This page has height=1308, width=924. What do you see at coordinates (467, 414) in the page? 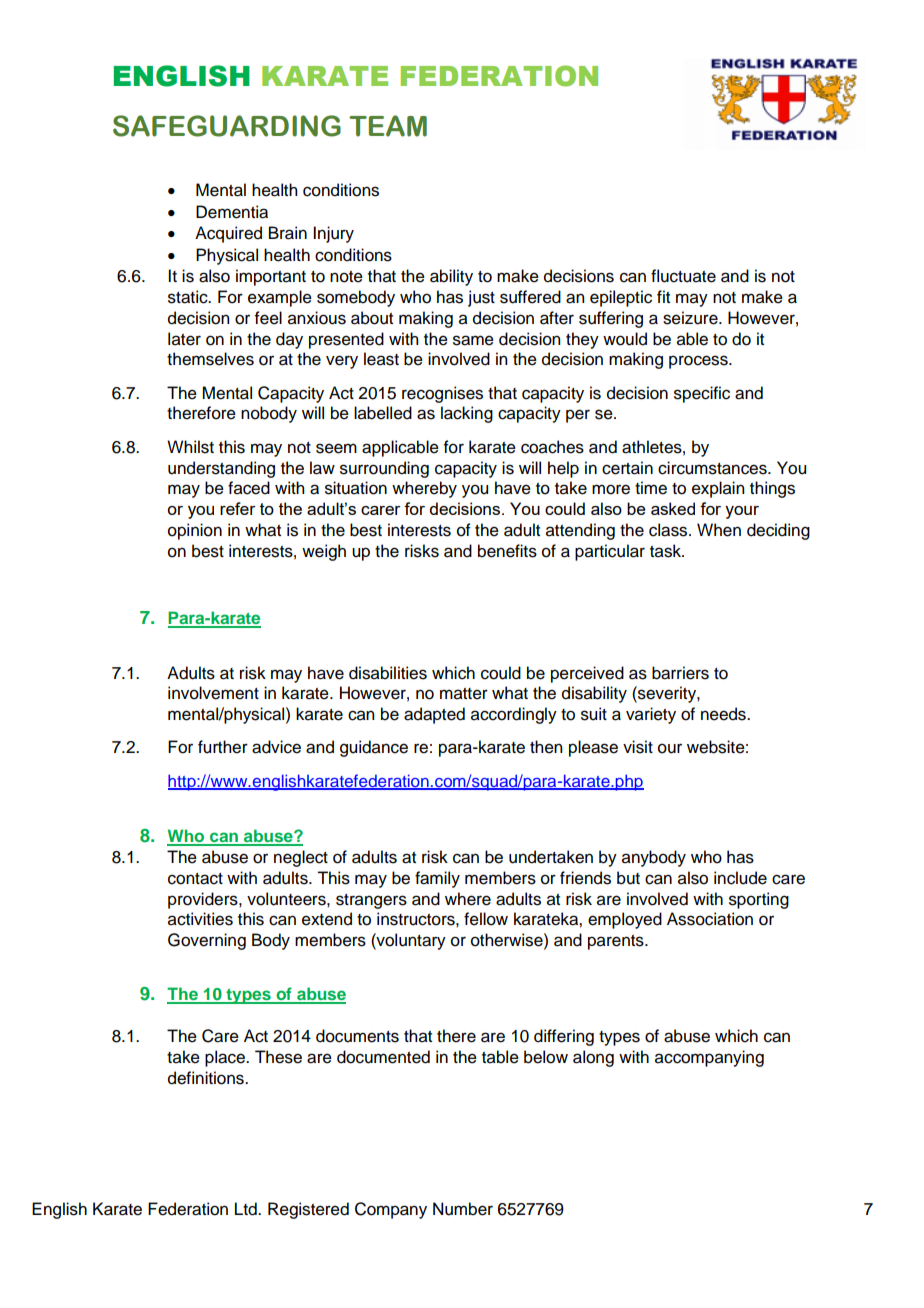
I see `lacking` at bounding box center [467, 414].
